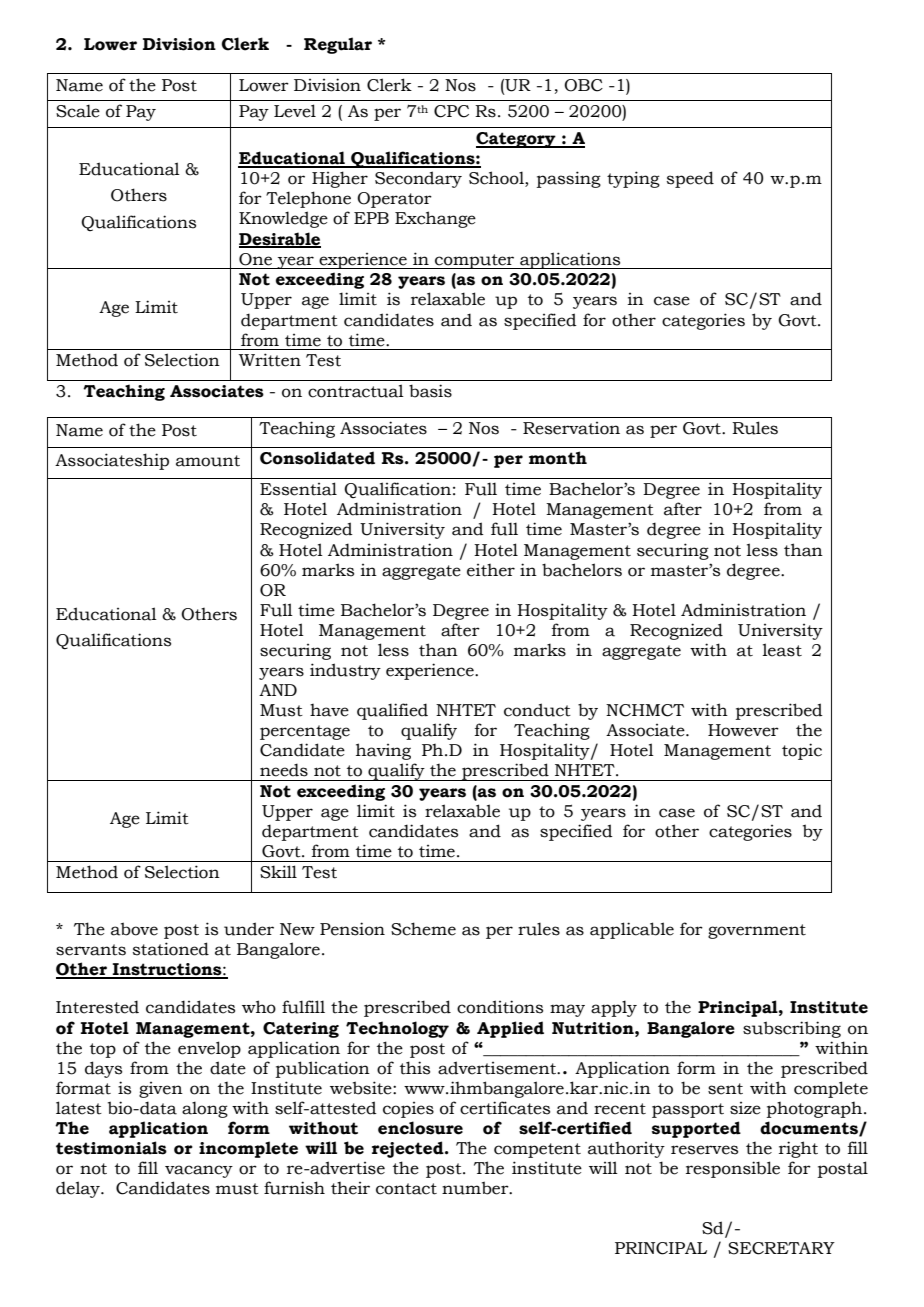  I want to click on number, so click(476, 1188).
